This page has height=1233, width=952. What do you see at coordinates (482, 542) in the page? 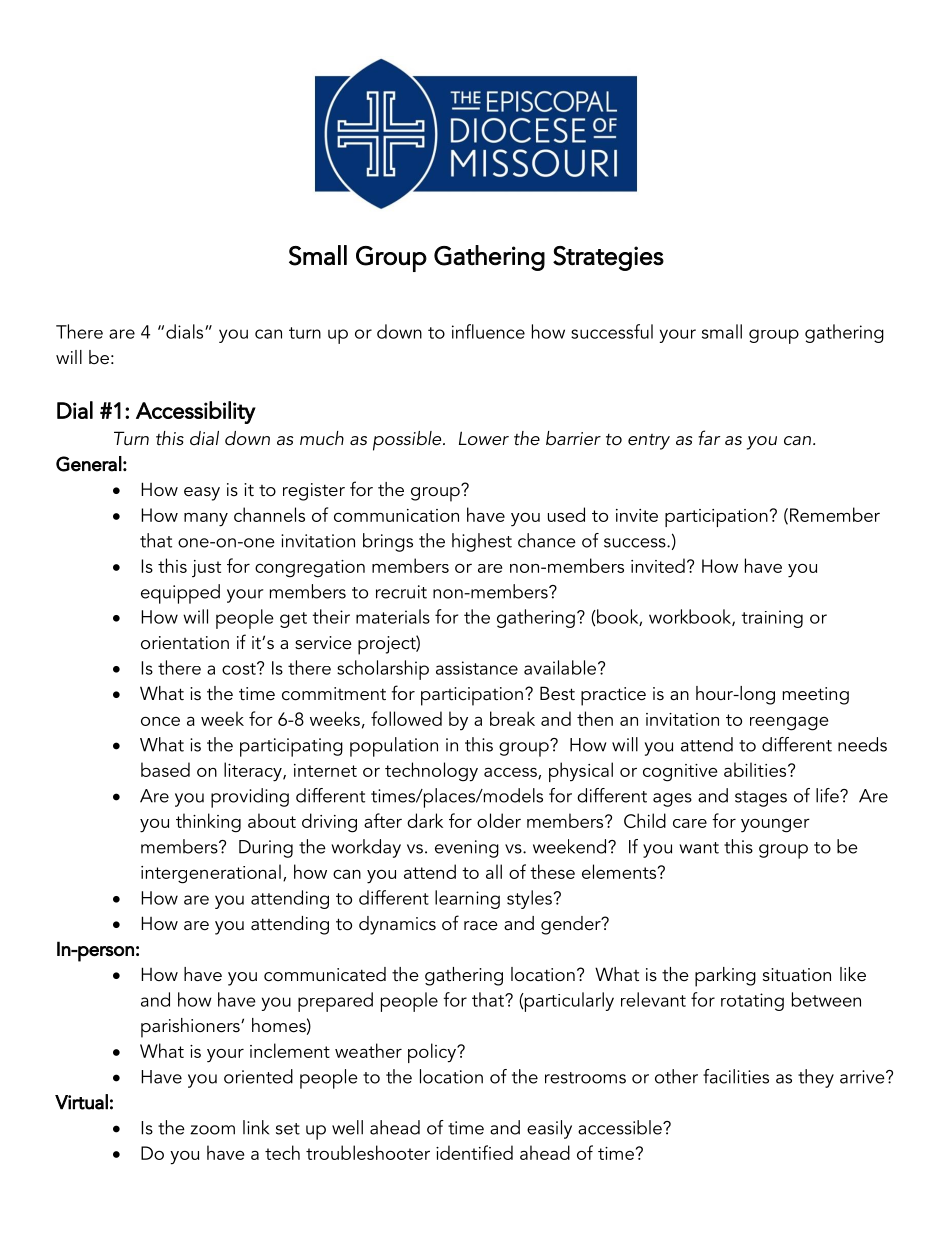
I see `highest` at bounding box center [482, 542].
